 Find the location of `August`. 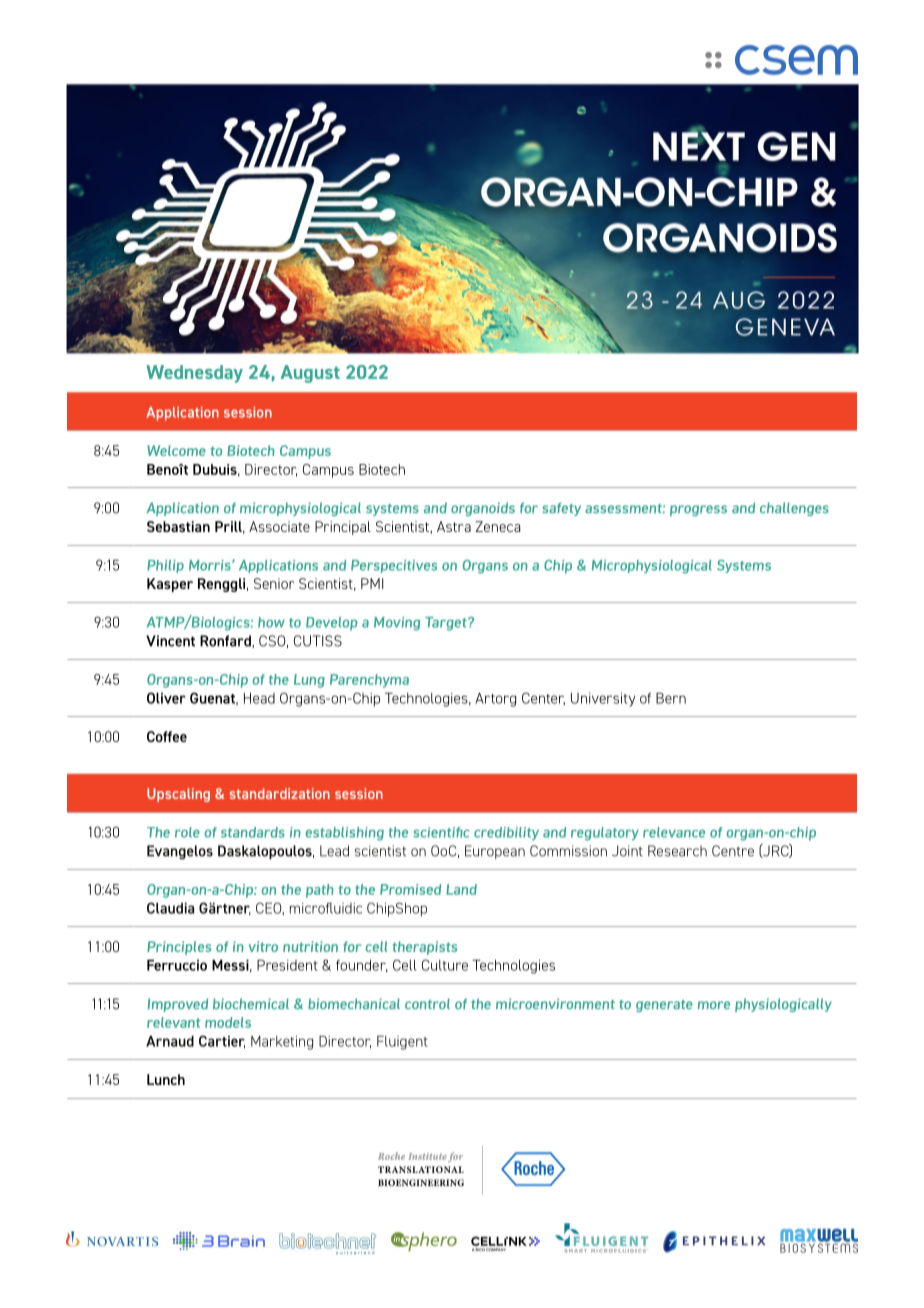

August is located at coordinates (310, 374).
